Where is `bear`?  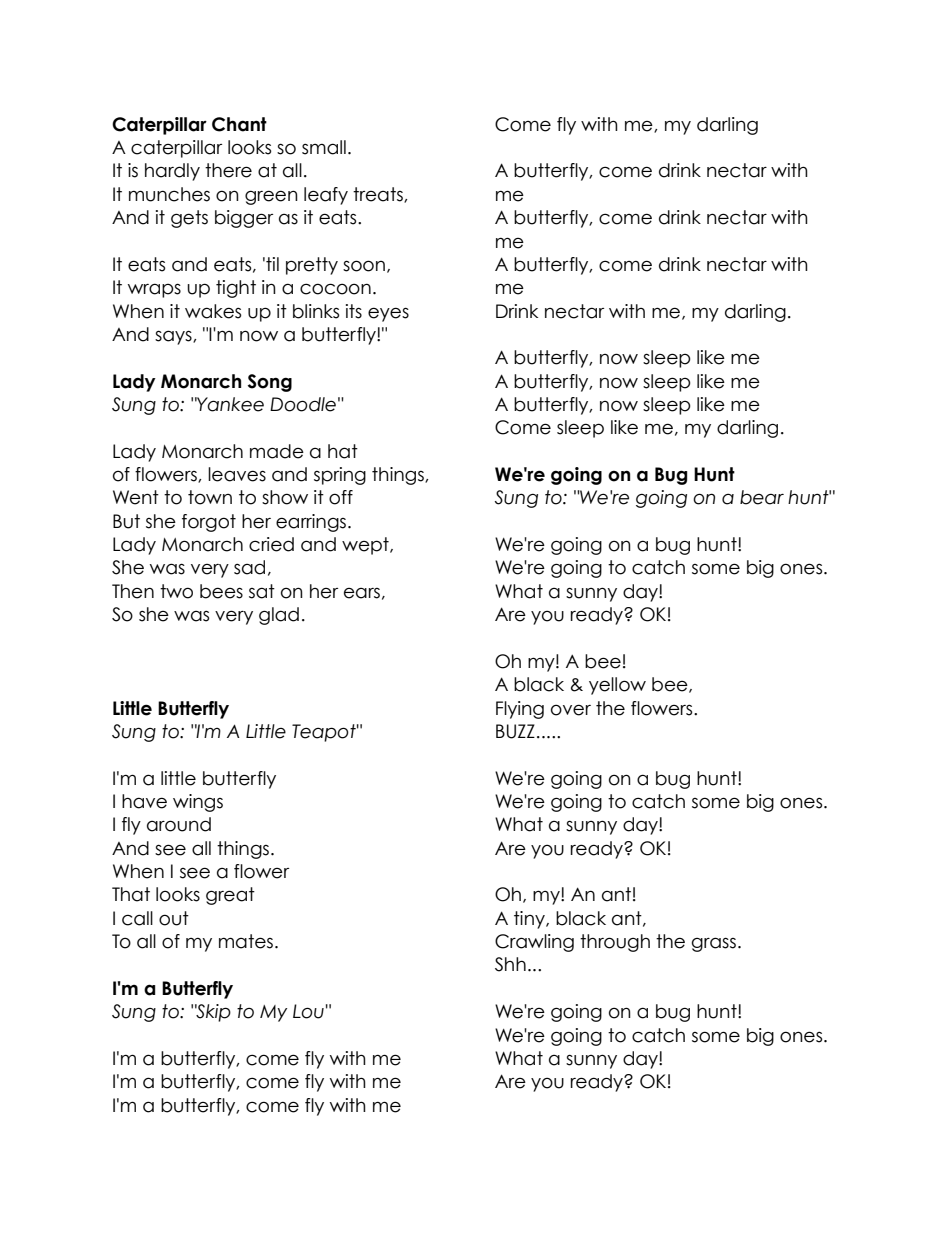 bear is located at coordinates (762, 497).
